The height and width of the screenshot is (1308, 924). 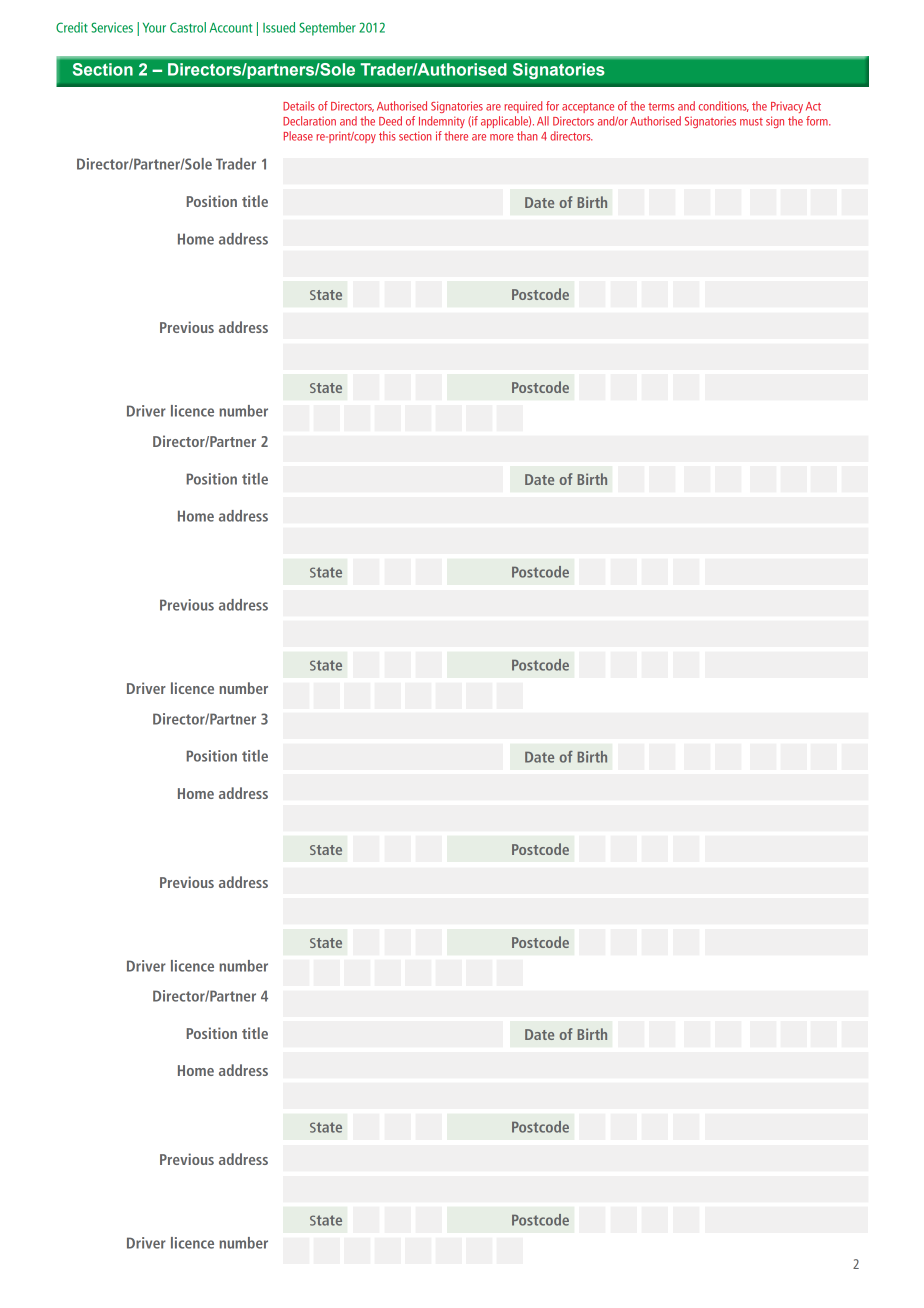 I want to click on conditions, so click(x=724, y=106).
